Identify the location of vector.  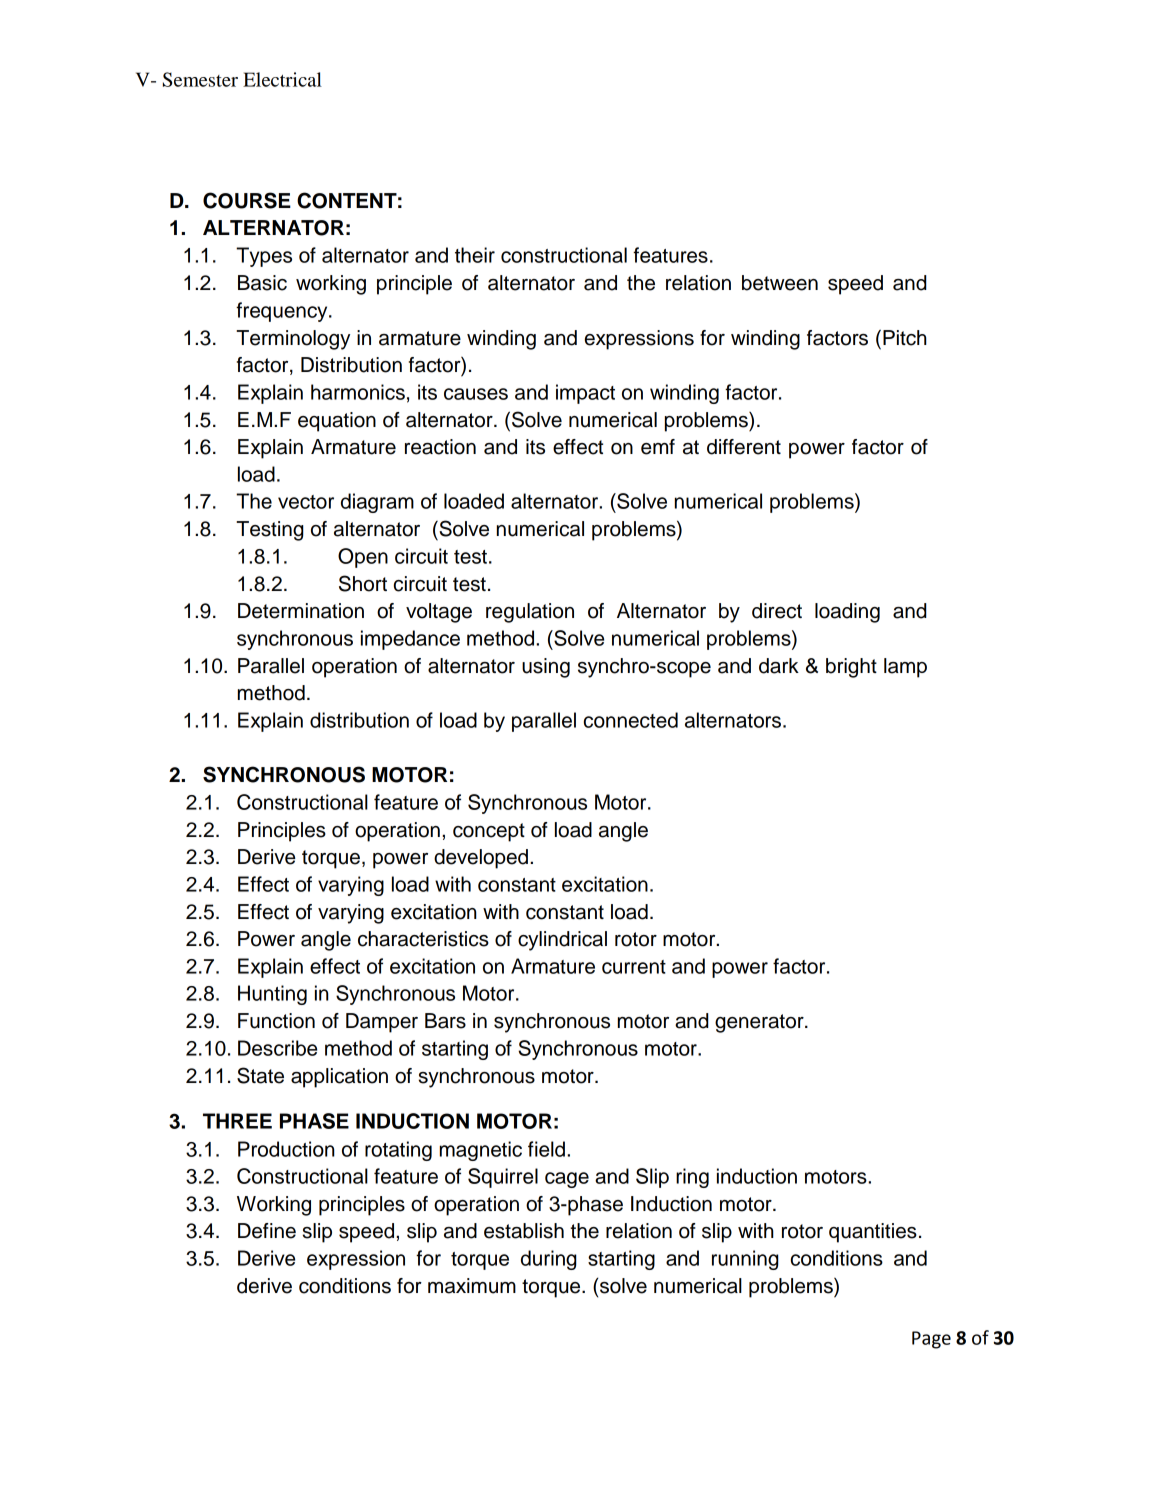
(306, 502).
